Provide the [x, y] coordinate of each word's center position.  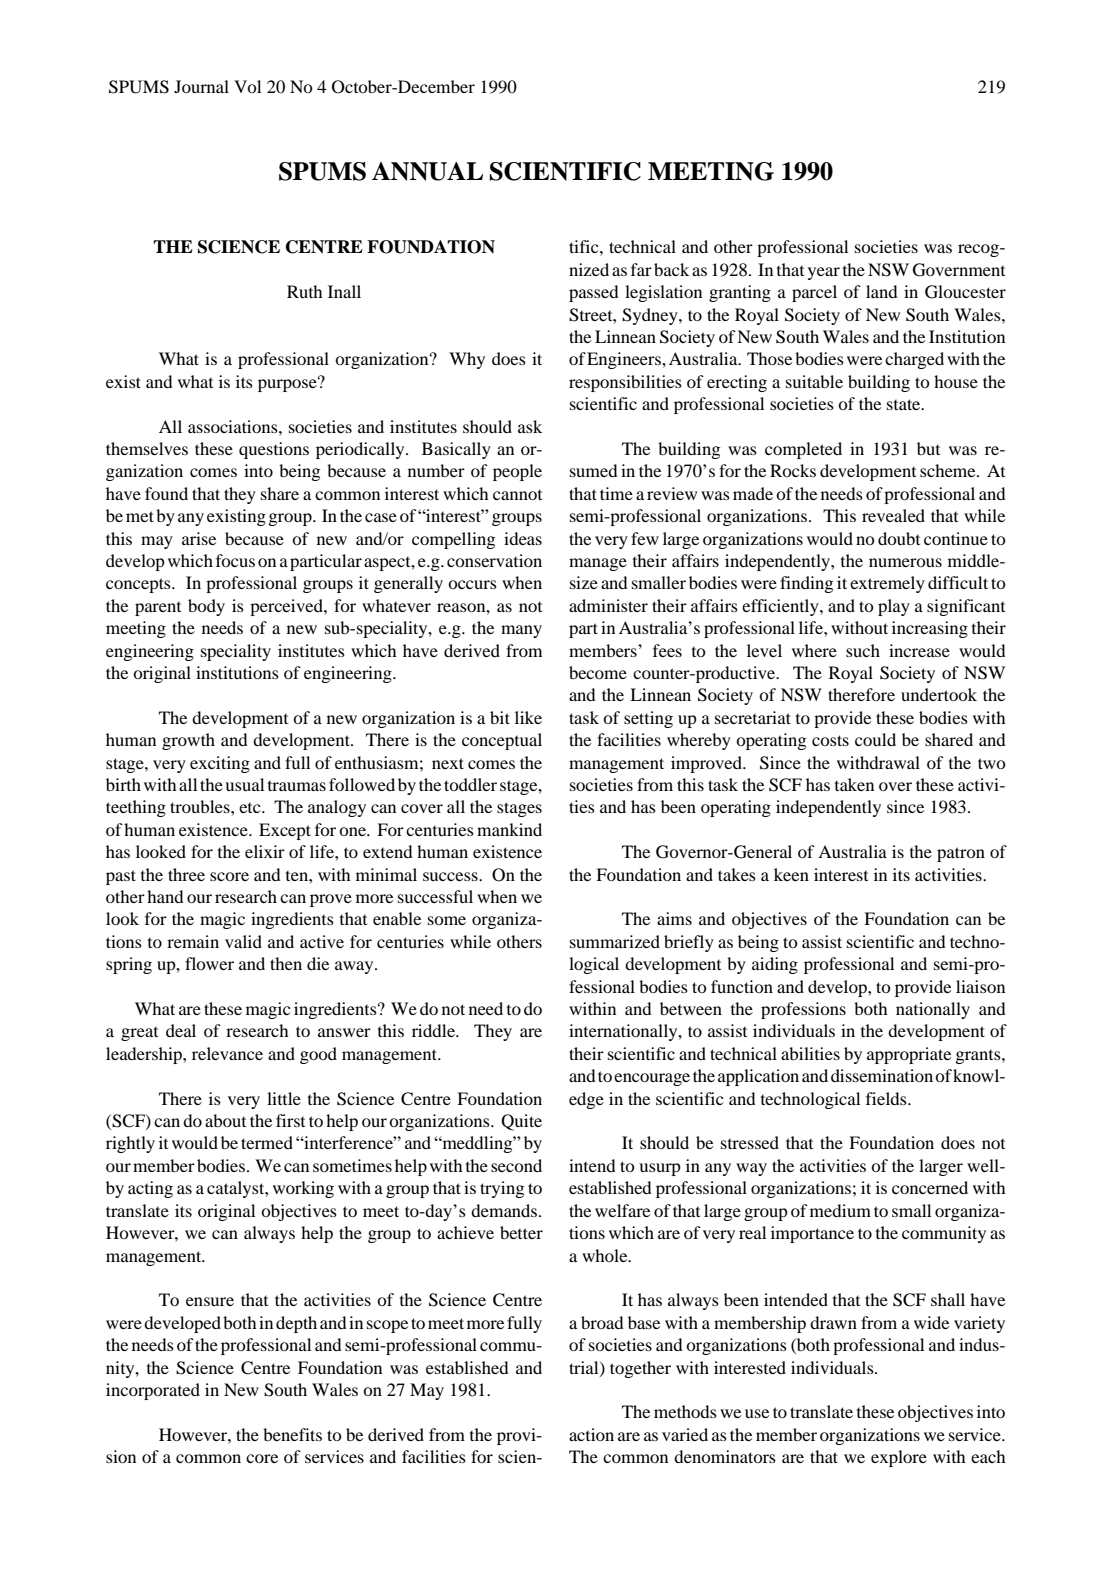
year [824, 273]
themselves [147, 448]
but [928, 448]
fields [887, 1098]
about [225, 1120]
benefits [292, 1434]
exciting [220, 764]
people [517, 472]
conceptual [502, 741]
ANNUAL [427, 171]
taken [854, 784]
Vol [247, 86]
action [591, 1434]
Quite [521, 1122]
